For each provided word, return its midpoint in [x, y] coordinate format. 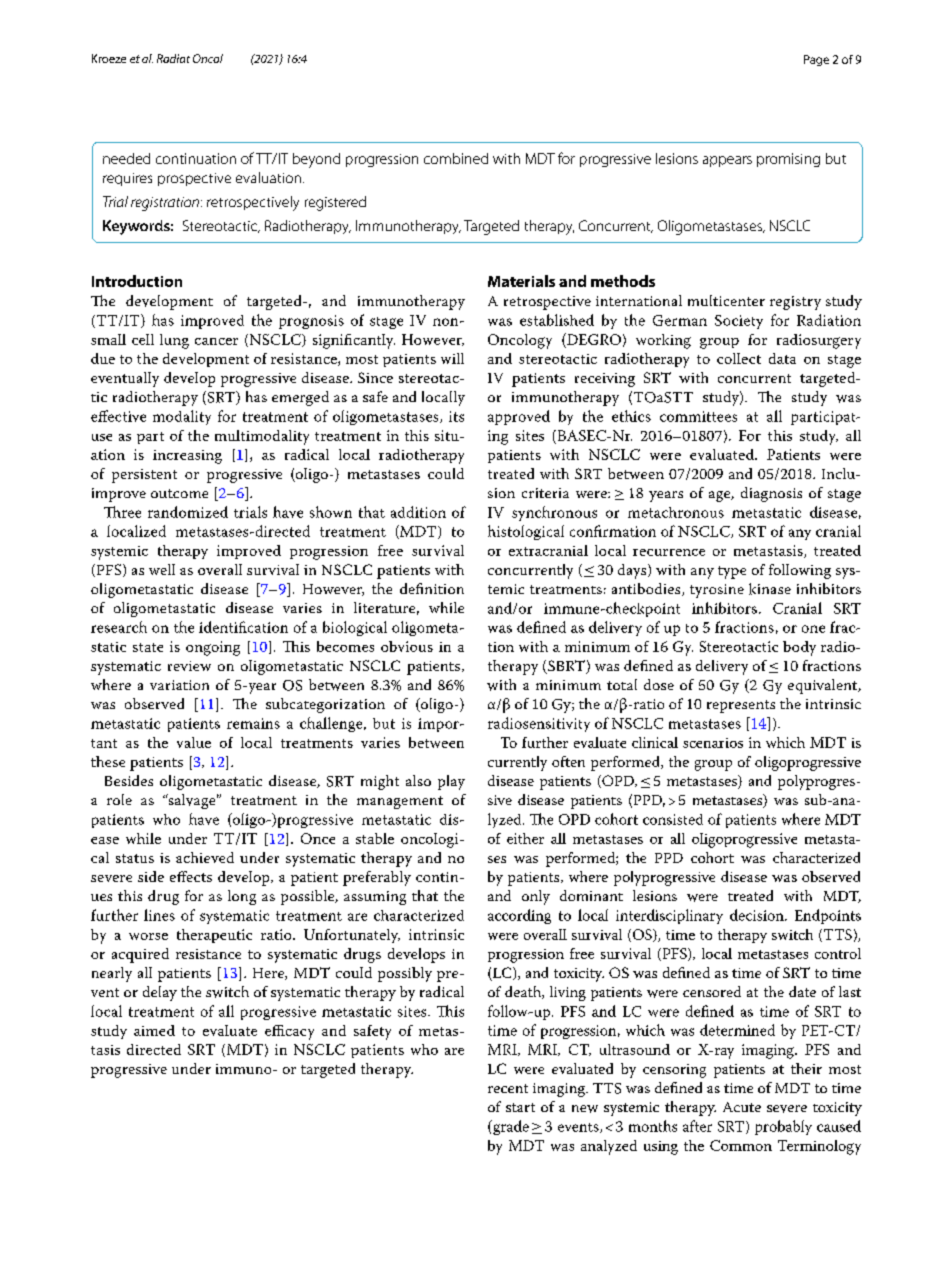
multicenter [726, 300]
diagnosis [771, 494]
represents [741, 706]
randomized [188, 512]
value [194, 742]
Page [816, 60]
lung [174, 341]
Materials [521, 281]
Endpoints [828, 916]
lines [159, 915]
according [519, 916]
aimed [154, 1030]
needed [126, 158]
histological [526, 532]
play [451, 782]
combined [456, 158]
